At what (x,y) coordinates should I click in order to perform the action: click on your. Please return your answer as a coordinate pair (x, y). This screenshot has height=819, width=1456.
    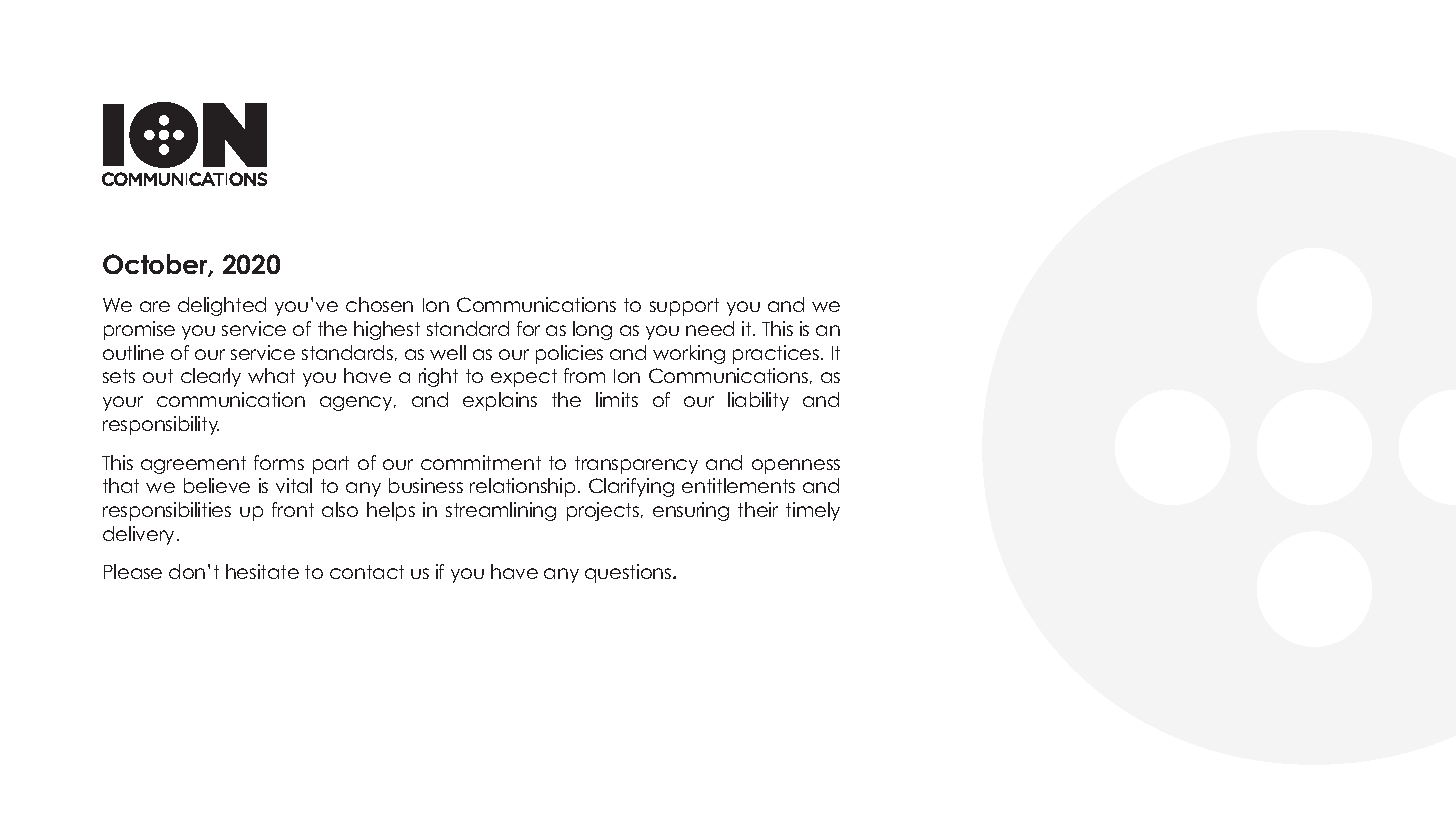
    Looking at the image, I should click on (123, 403).
